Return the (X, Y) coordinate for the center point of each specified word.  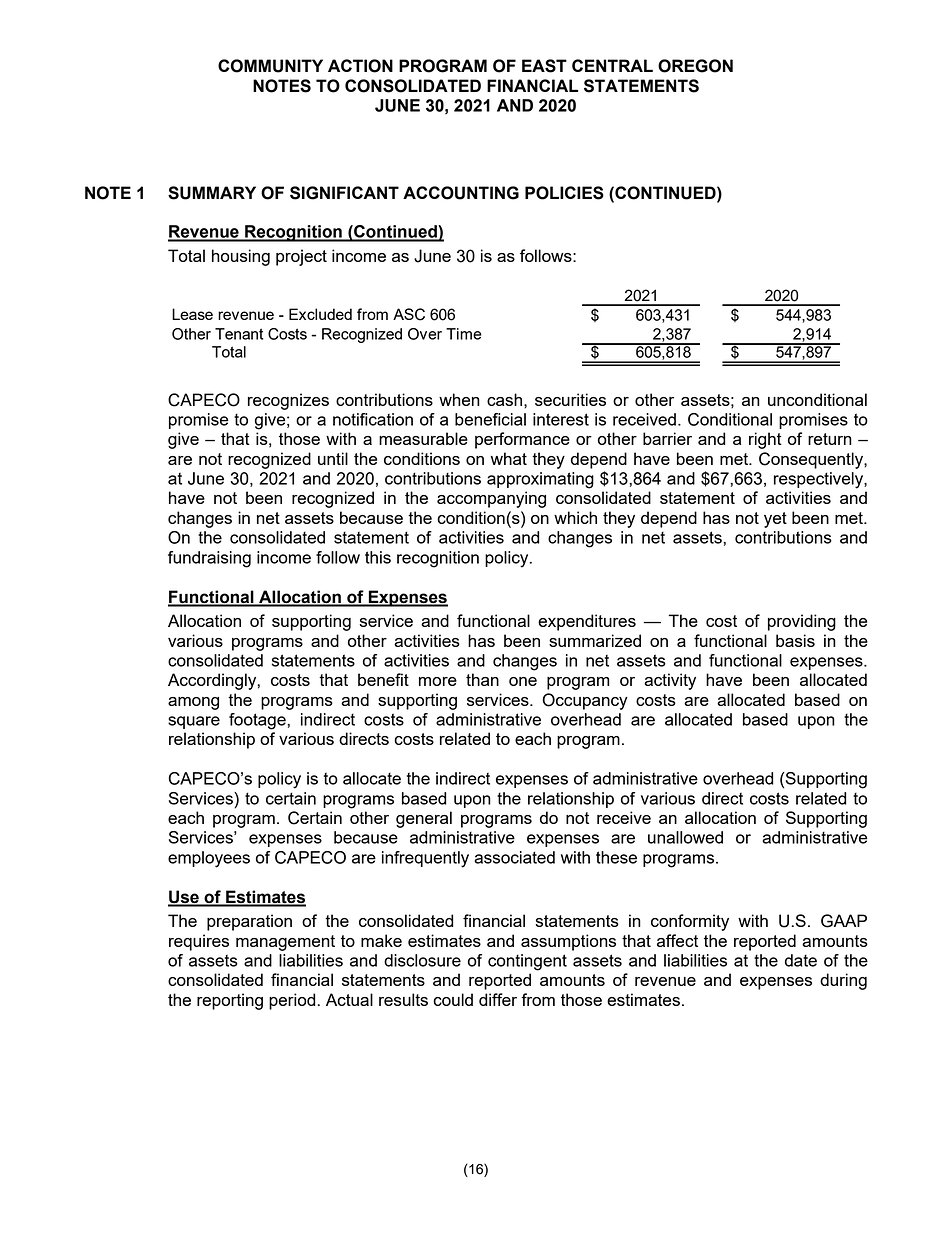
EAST (544, 66)
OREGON (695, 66)
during (843, 981)
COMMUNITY (270, 66)
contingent (527, 962)
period (292, 1001)
